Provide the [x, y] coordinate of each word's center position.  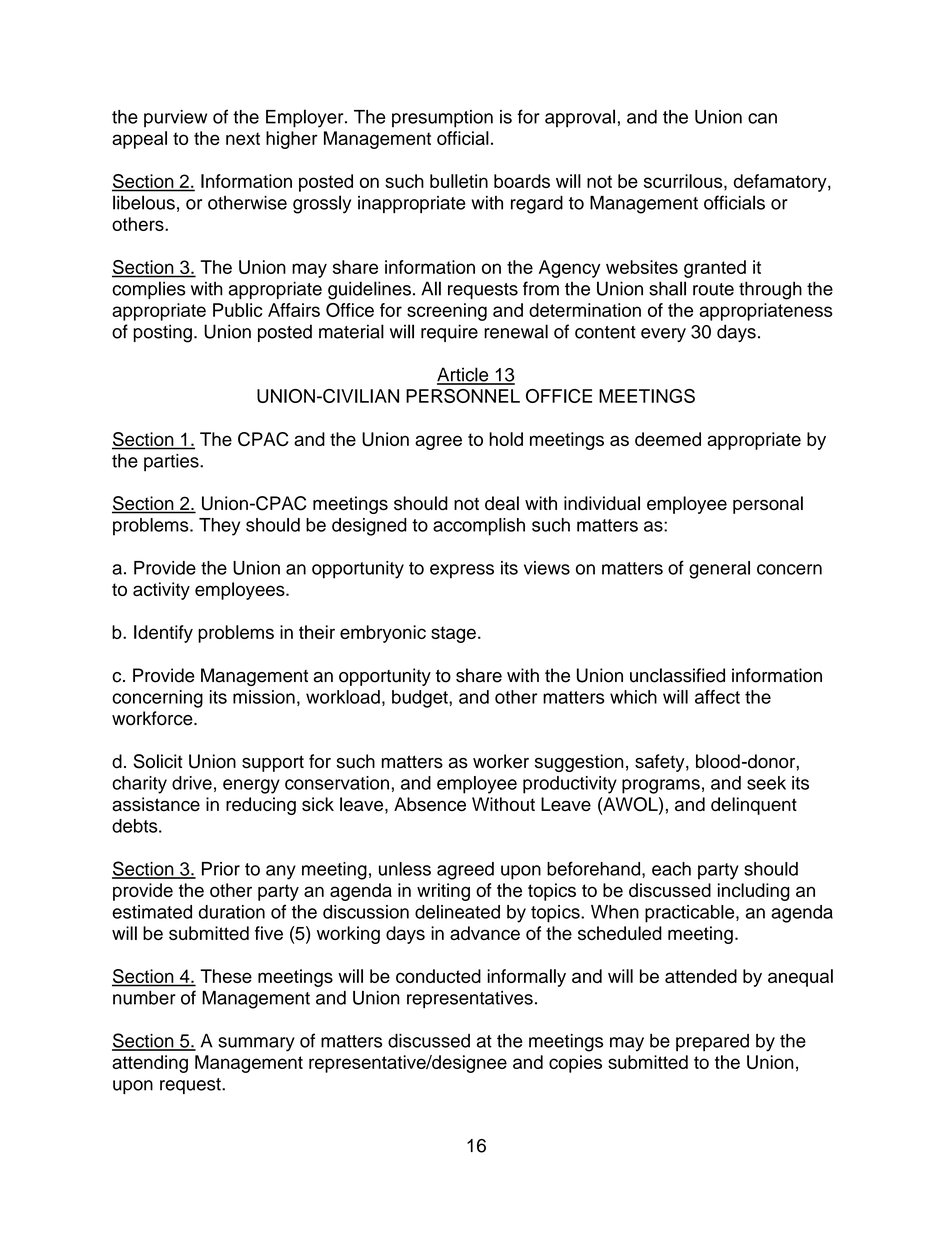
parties [172, 463]
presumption [442, 119]
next [243, 138]
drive [192, 783]
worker [501, 761]
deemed [668, 439]
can [762, 118]
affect [717, 697]
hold [506, 439]
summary [256, 1044]
